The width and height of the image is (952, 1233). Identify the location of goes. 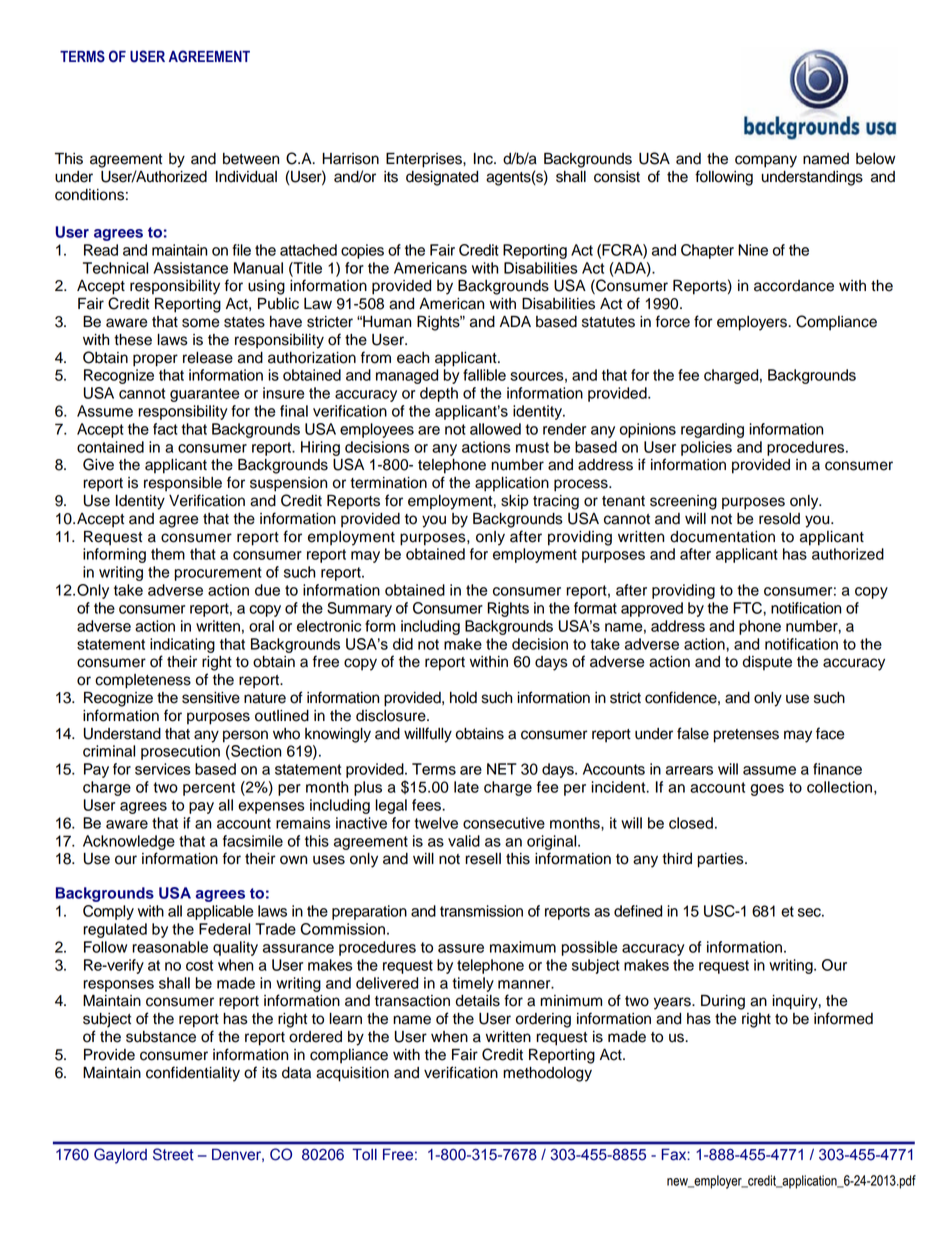
(767, 790).
